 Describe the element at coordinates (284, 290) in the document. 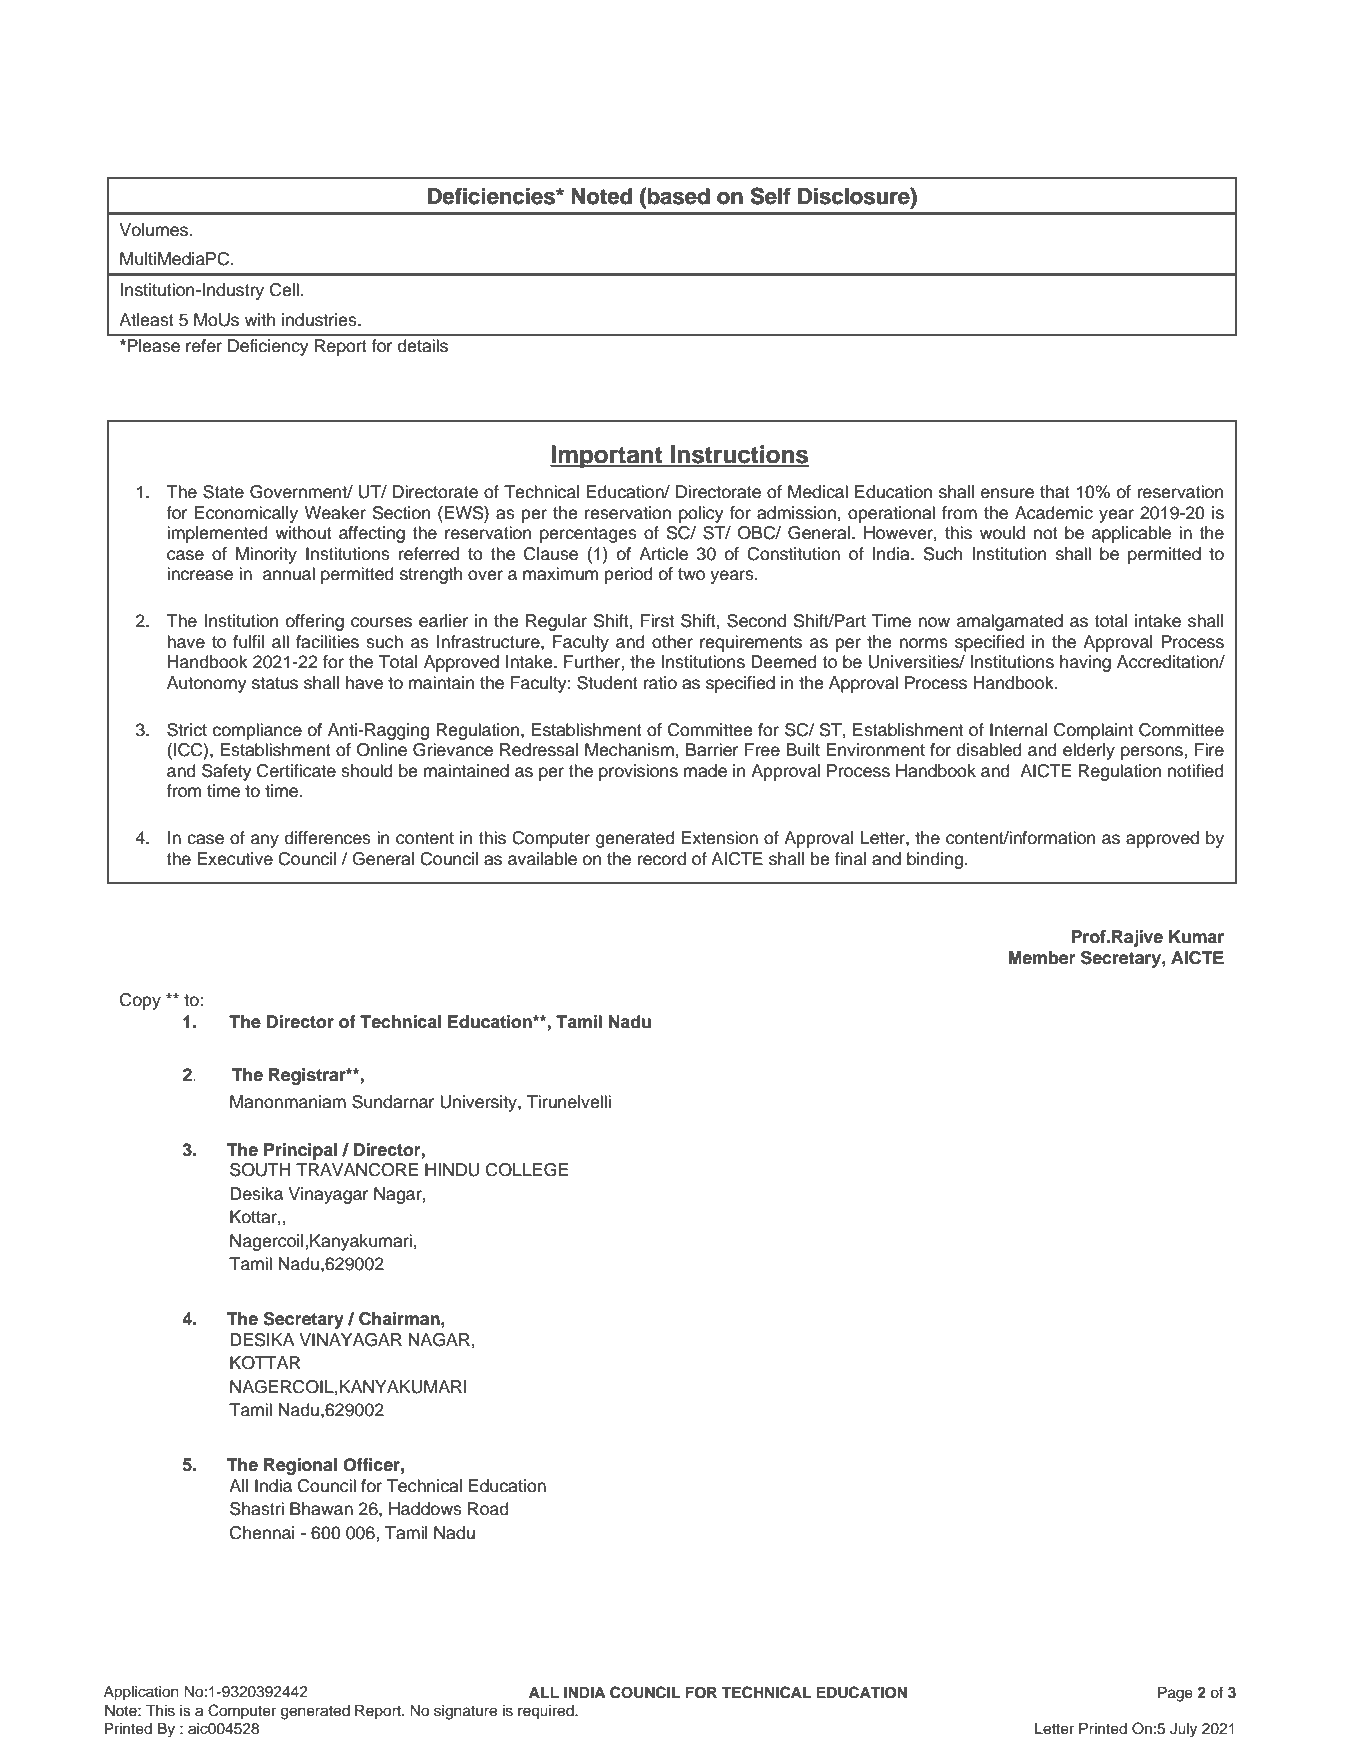

I see `Cell` at that location.
